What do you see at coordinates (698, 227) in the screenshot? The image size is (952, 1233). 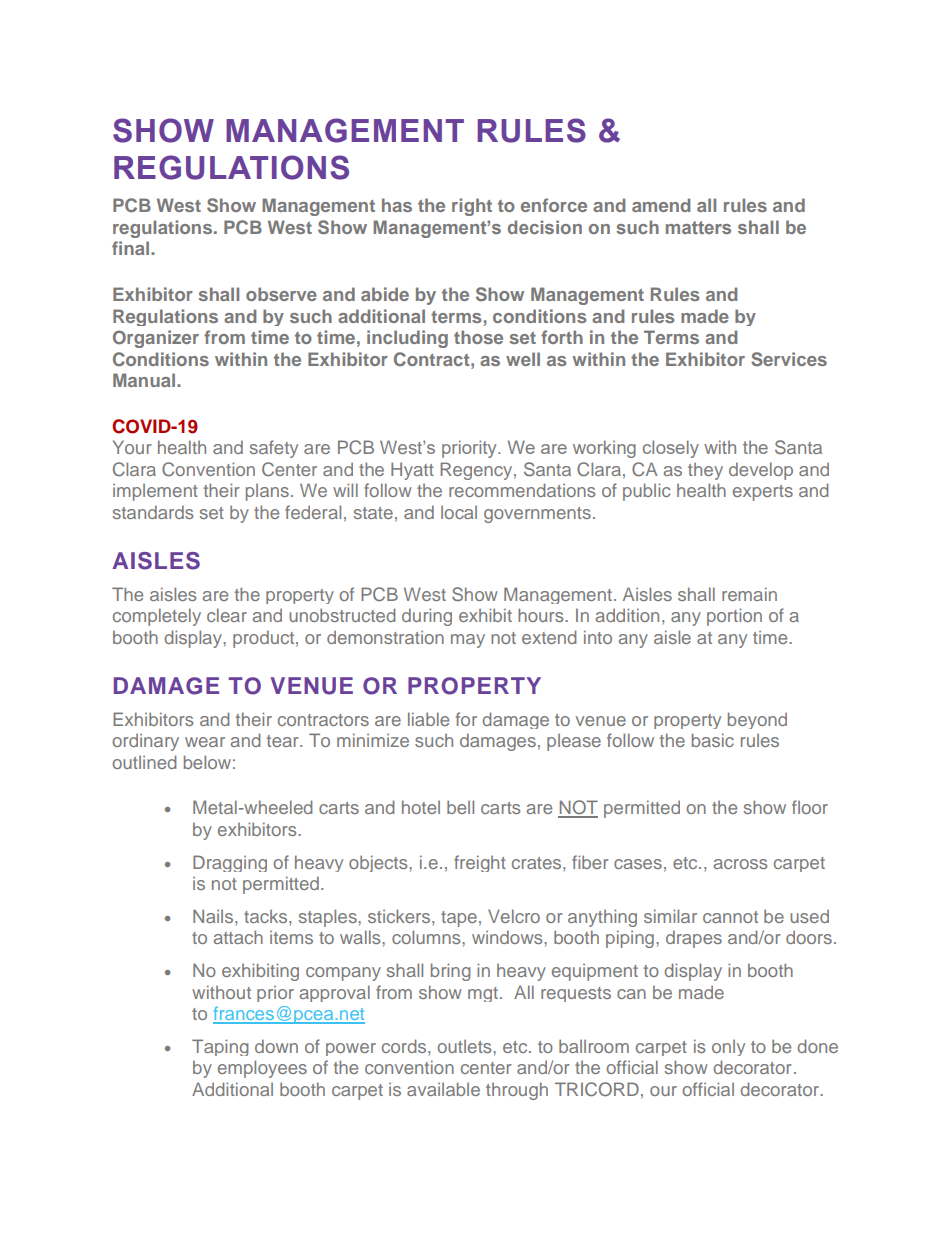 I see `matters` at bounding box center [698, 227].
